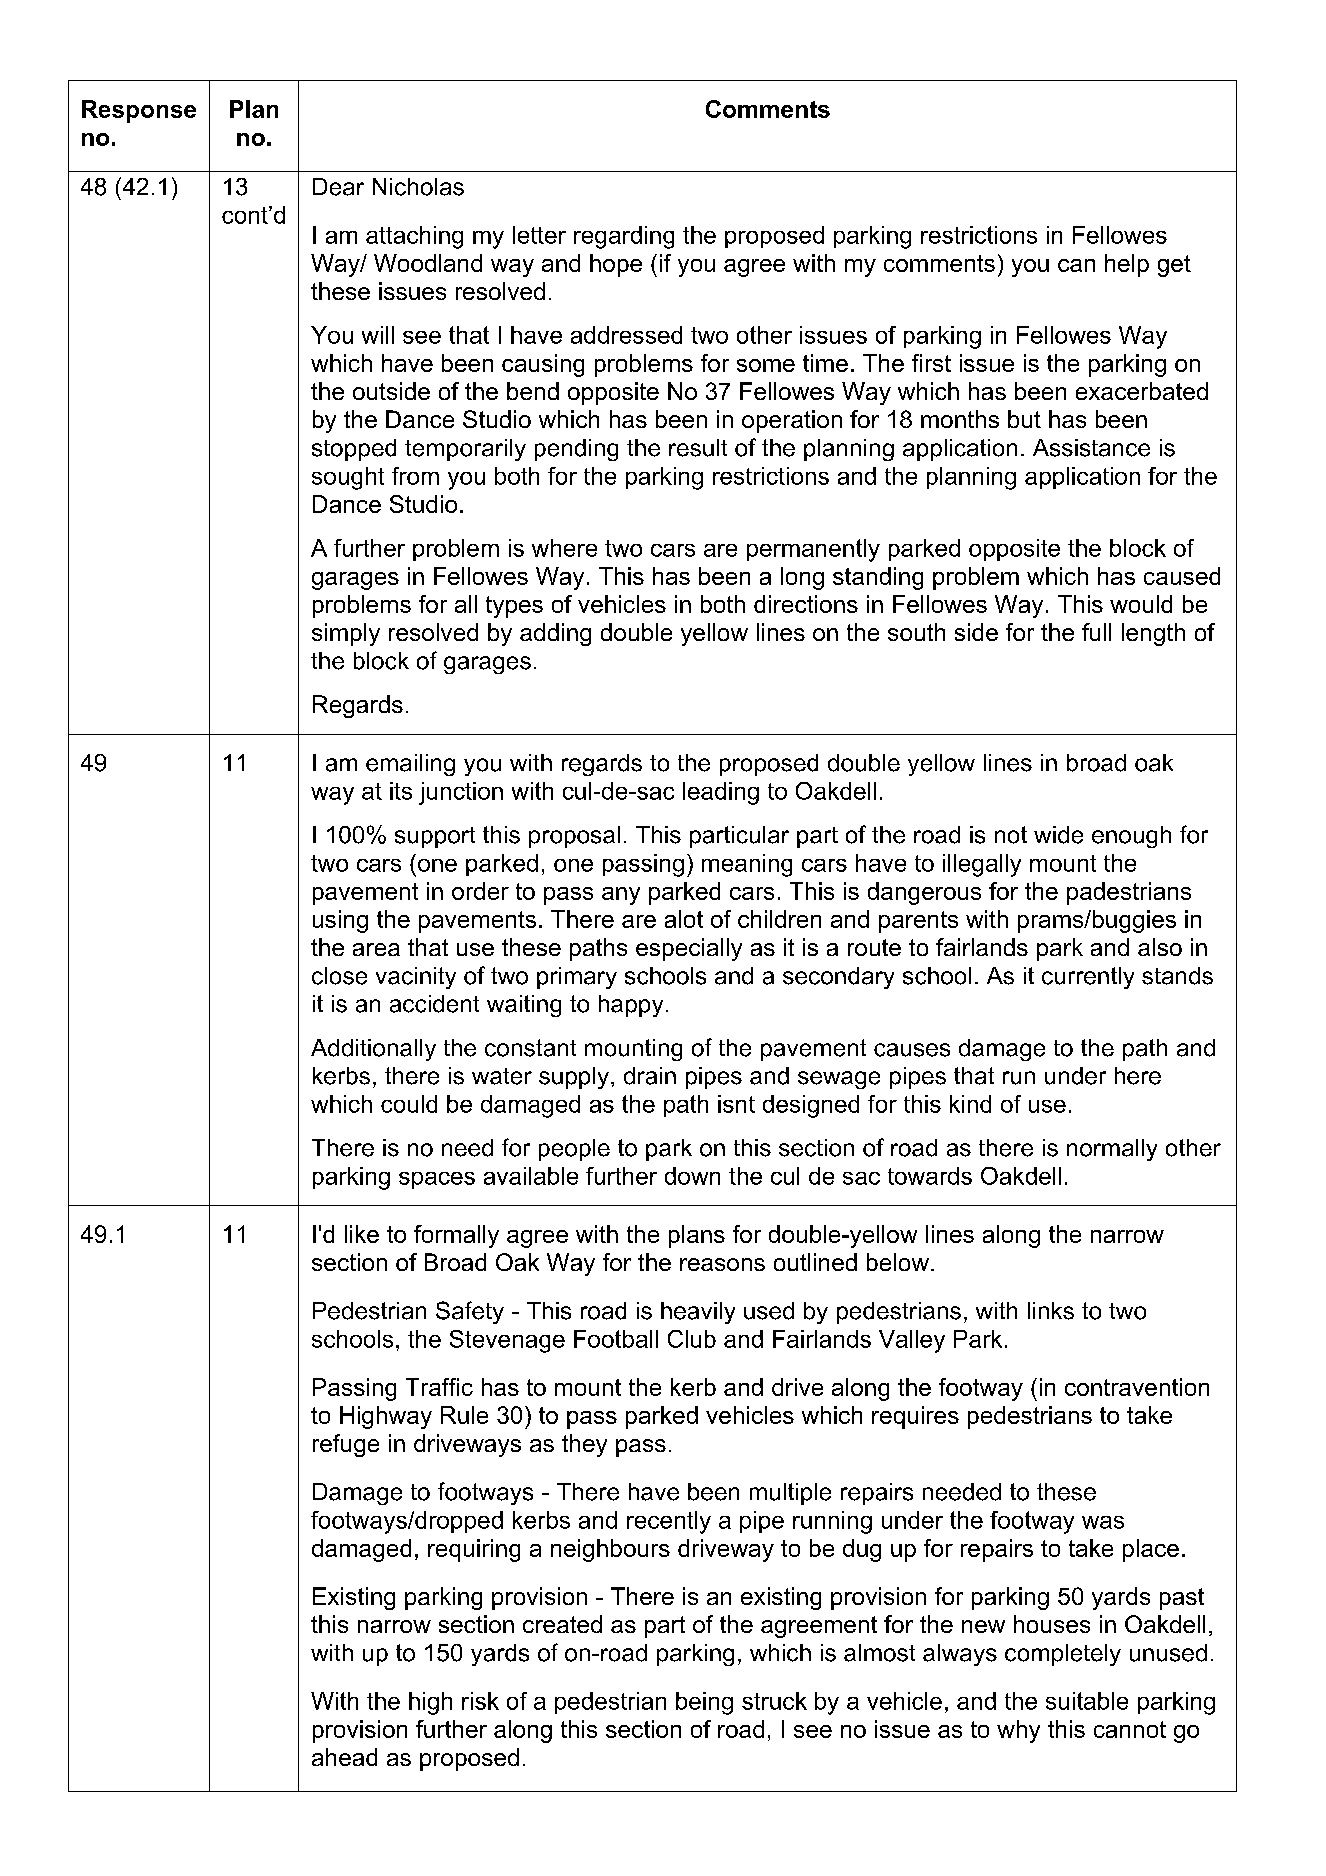 The height and width of the screenshot is (1876, 1326). Describe the element at coordinates (1091, 448) in the screenshot. I see `Assistance` at that location.
